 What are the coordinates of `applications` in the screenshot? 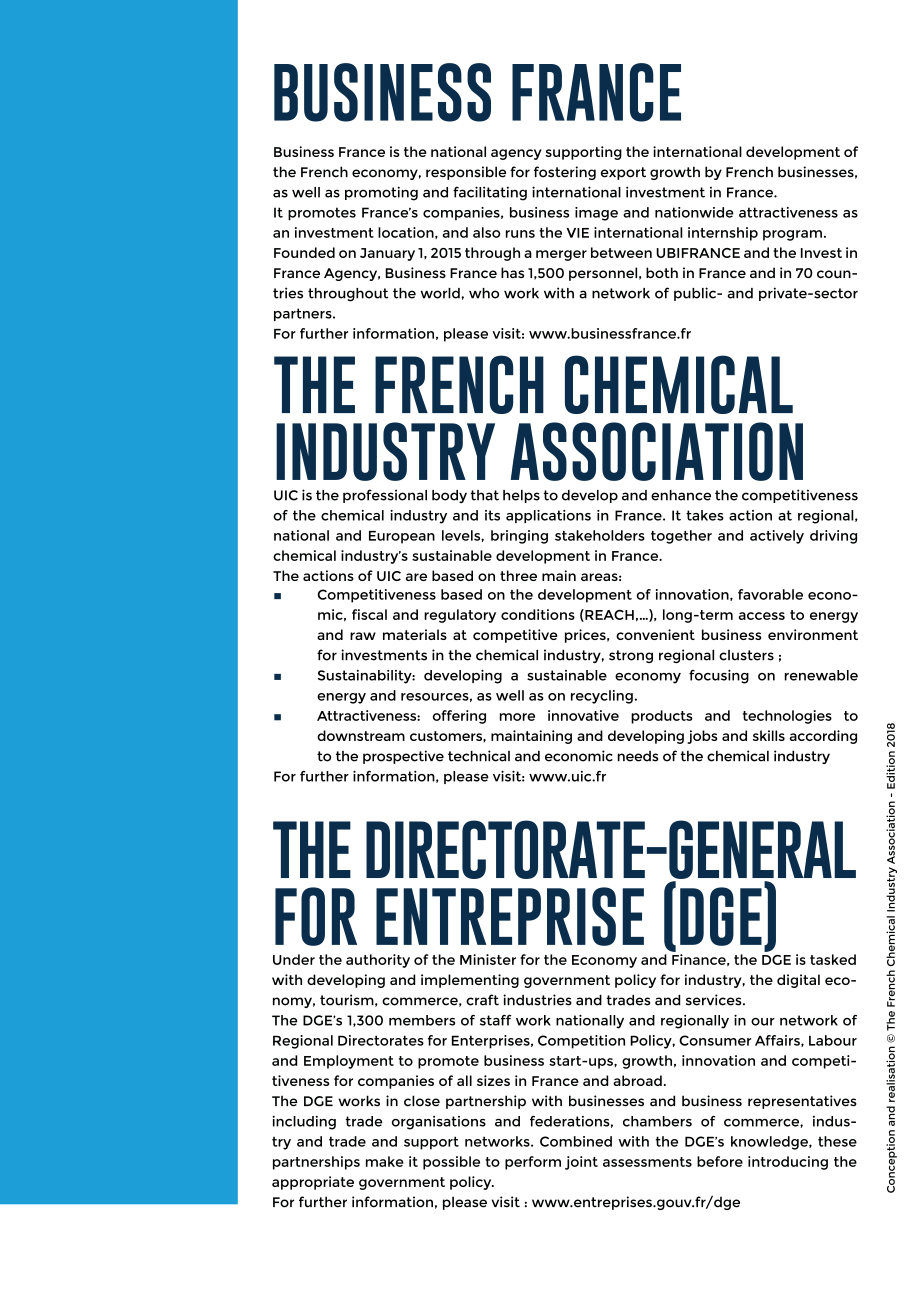 It's located at (548, 516).
